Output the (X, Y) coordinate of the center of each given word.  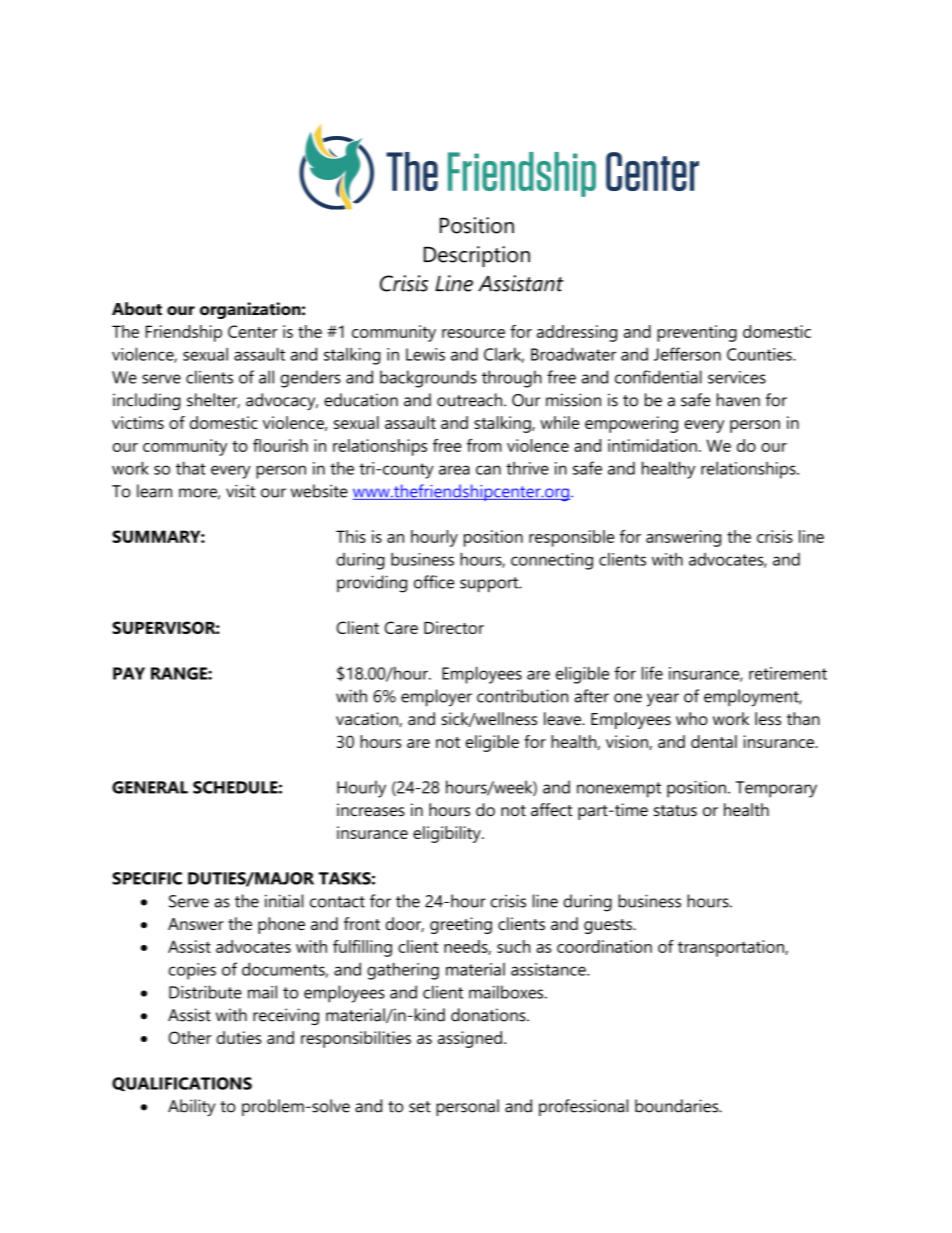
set (420, 1107)
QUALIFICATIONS (182, 1084)
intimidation (652, 445)
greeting (461, 925)
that (191, 468)
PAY (129, 673)
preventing (697, 333)
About (137, 308)
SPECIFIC (147, 878)
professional (583, 1107)
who (692, 718)
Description (477, 256)
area (454, 470)
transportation (732, 948)
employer (436, 698)
